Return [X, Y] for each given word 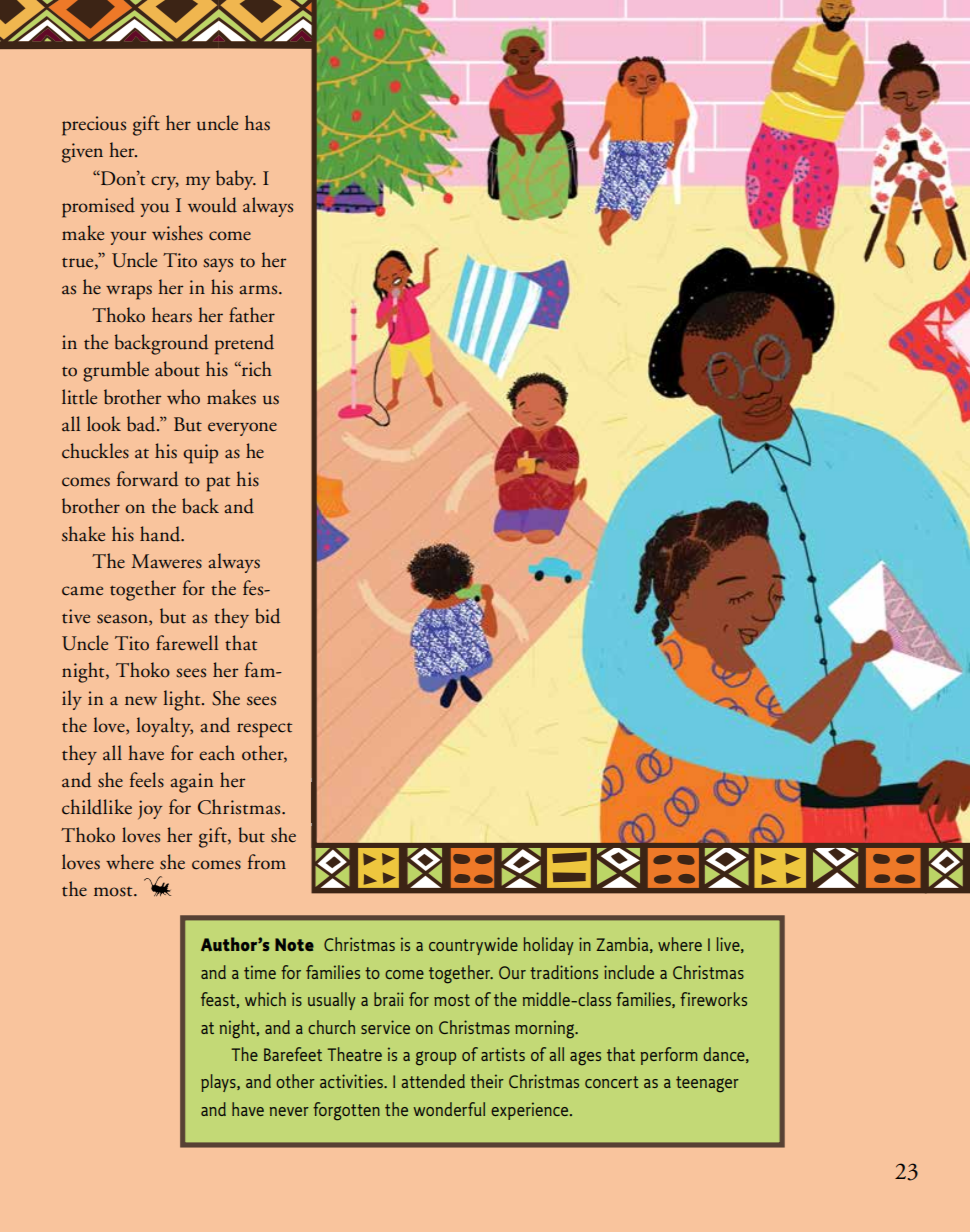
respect [264, 730]
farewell [187, 642]
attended [433, 1081]
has [257, 123]
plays [219, 1083]
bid [267, 616]
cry [165, 183]
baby [236, 180]
